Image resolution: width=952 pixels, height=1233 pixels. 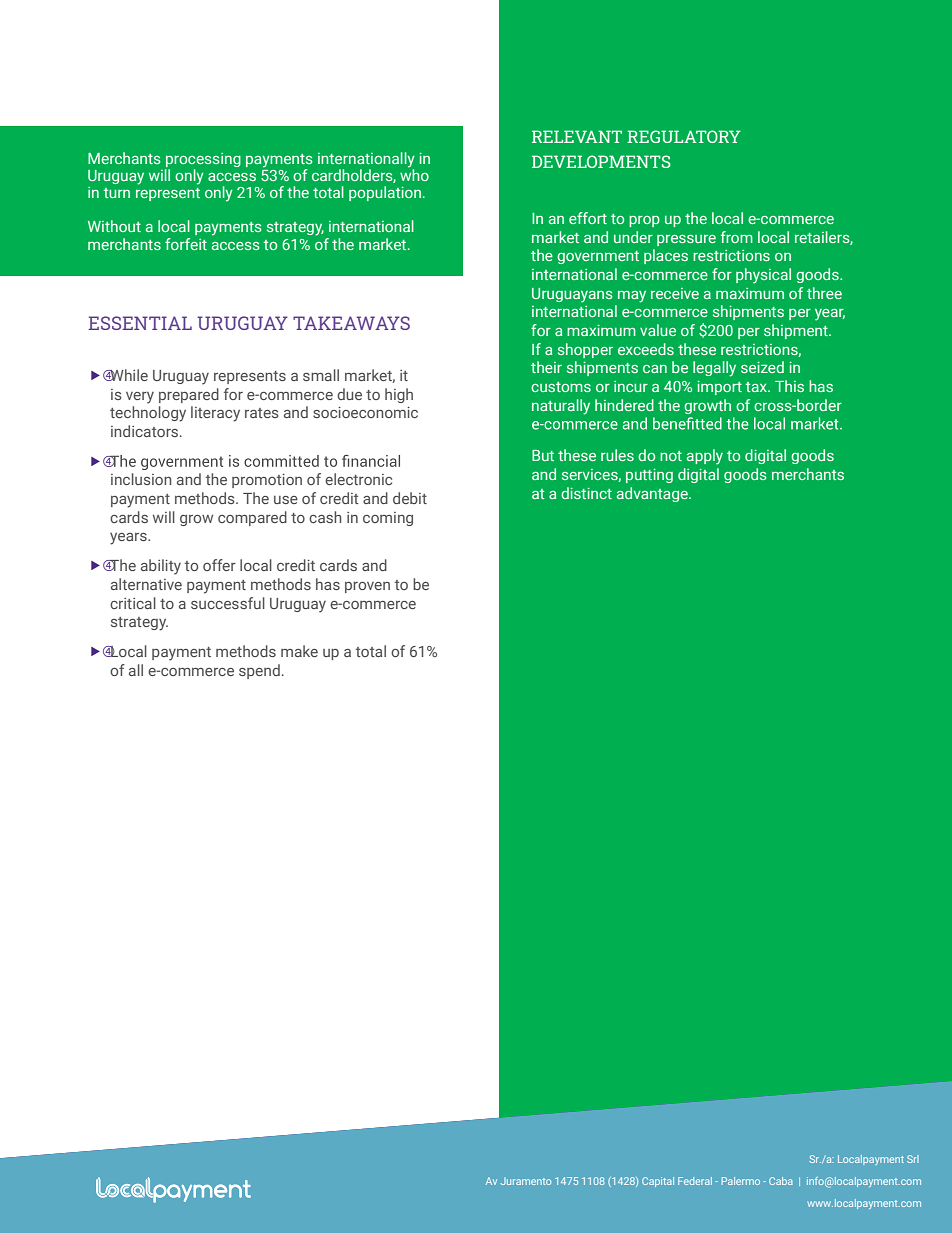 I want to click on from, so click(x=737, y=237).
